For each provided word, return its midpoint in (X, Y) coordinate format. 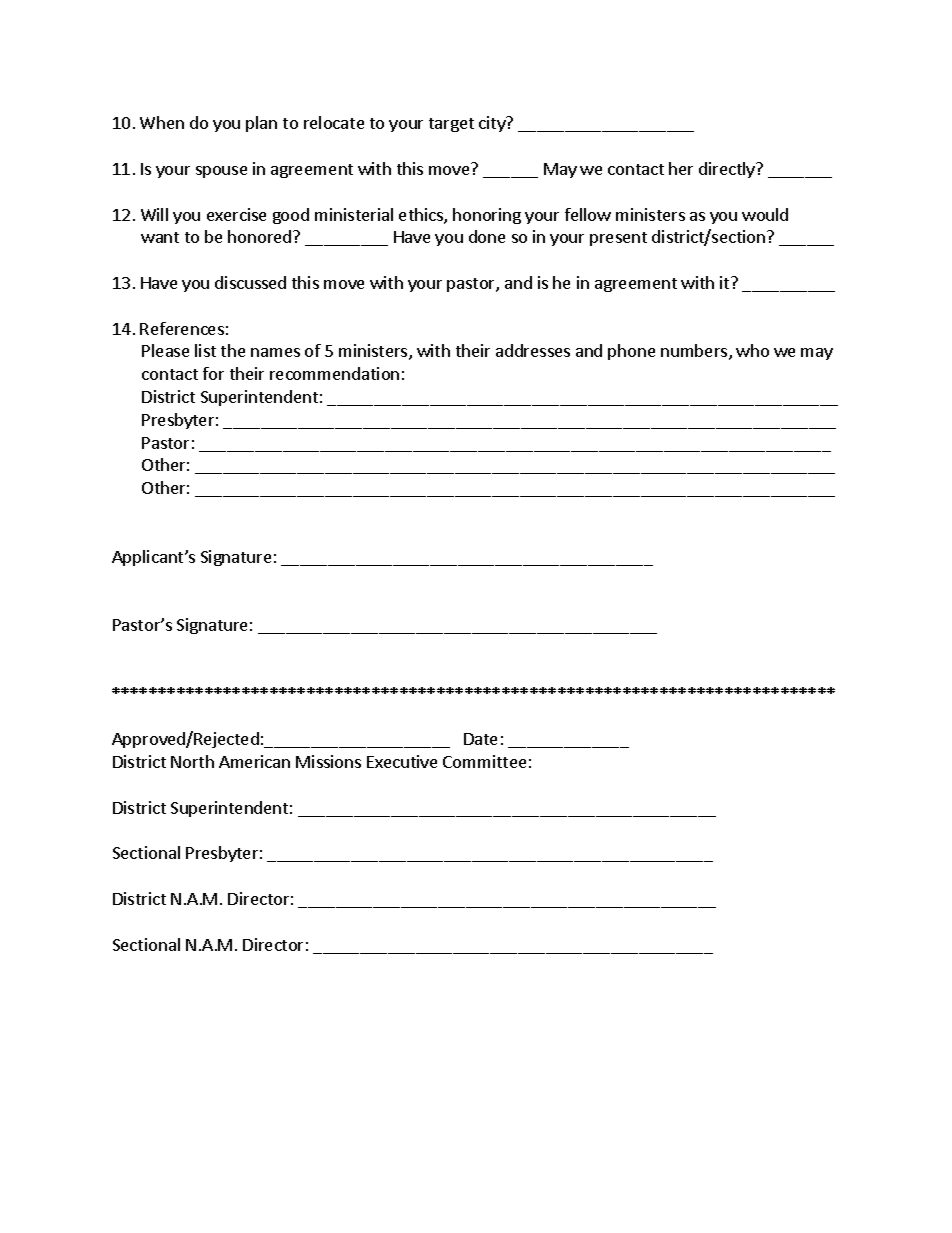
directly (728, 170)
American (254, 761)
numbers (695, 352)
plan (261, 124)
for (213, 373)
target (451, 125)
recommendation (334, 373)
